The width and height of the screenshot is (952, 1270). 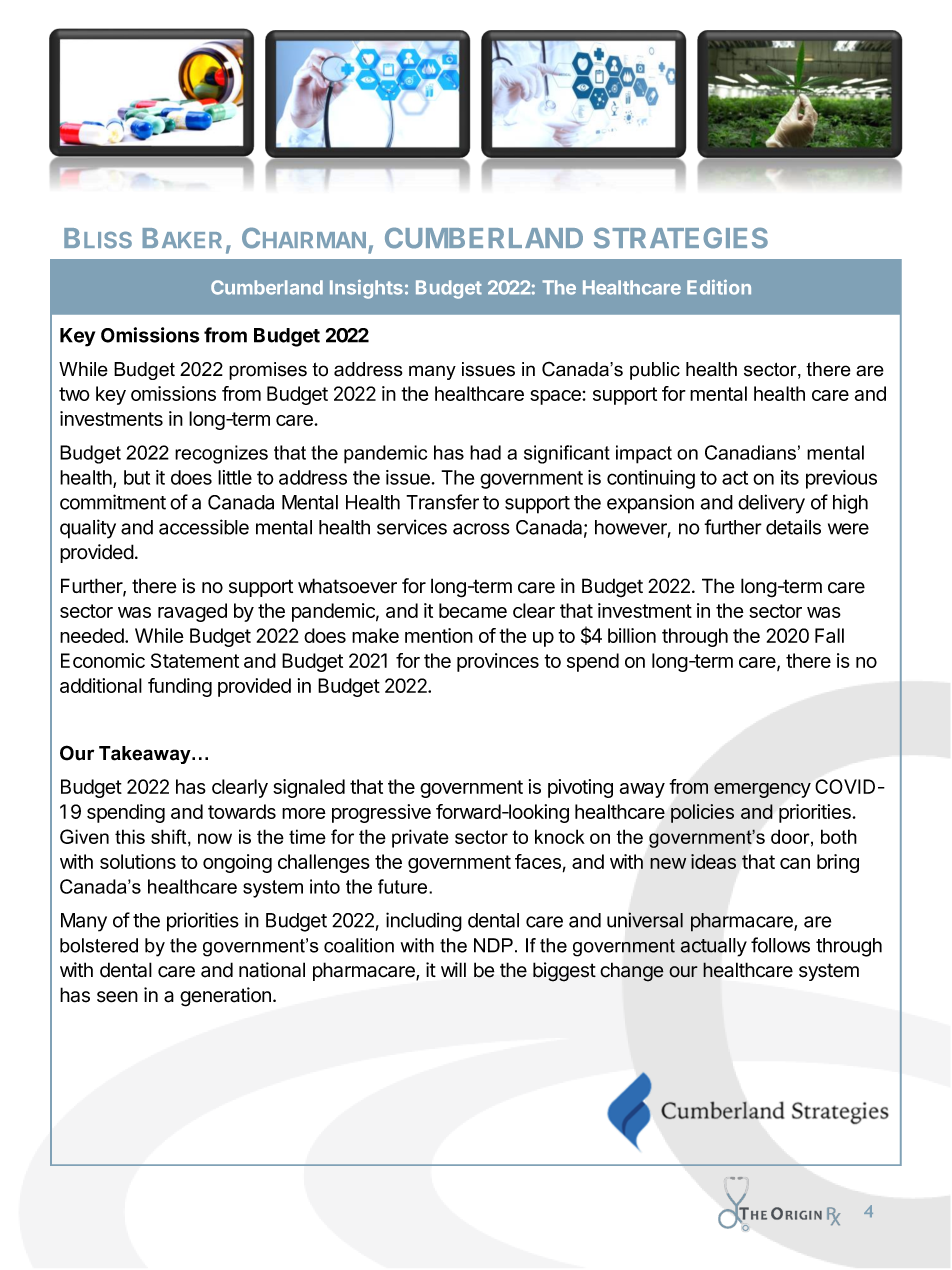 I want to click on Insights, so click(x=366, y=289).
